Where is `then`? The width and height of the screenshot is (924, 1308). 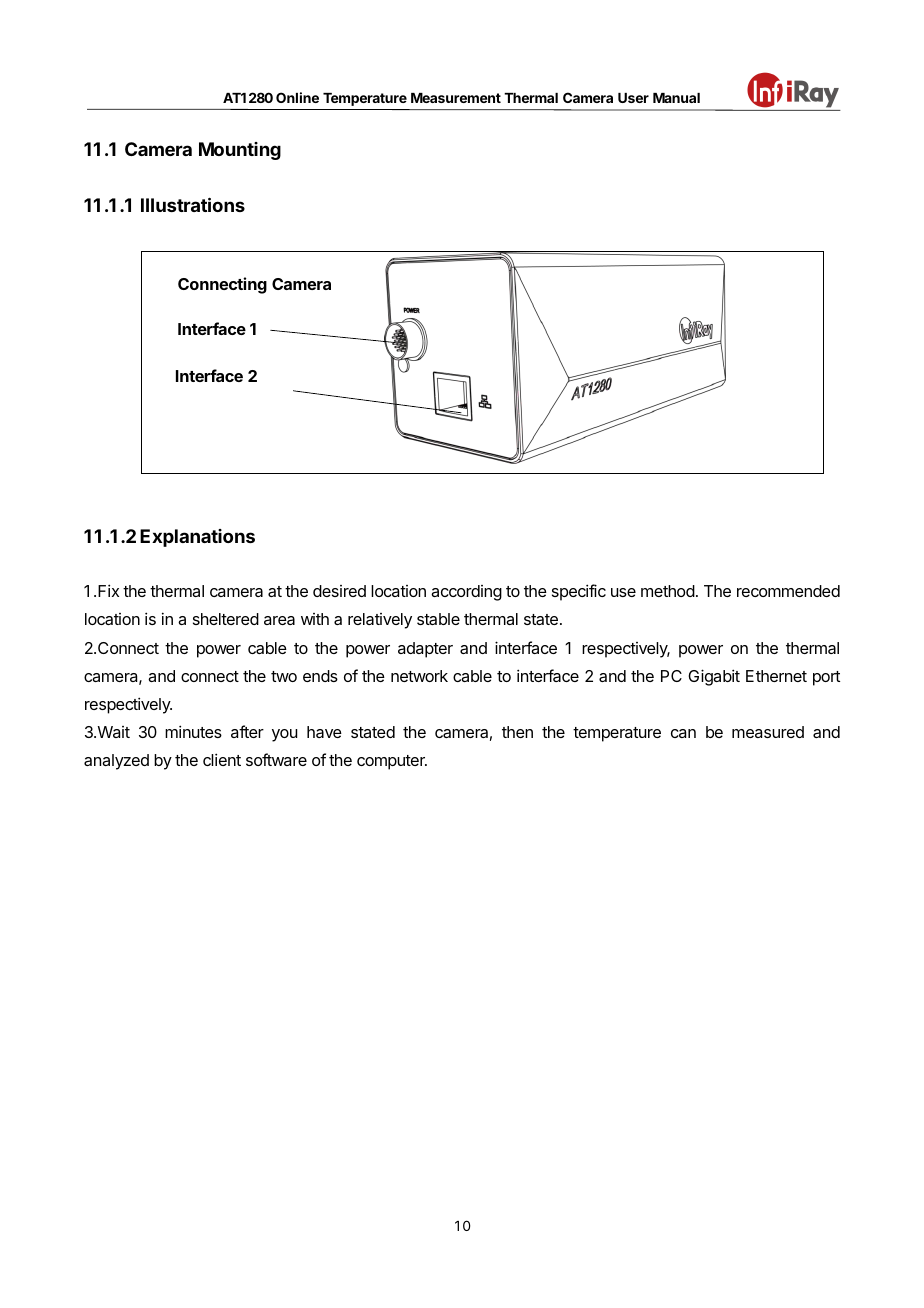 then is located at coordinates (517, 732).
